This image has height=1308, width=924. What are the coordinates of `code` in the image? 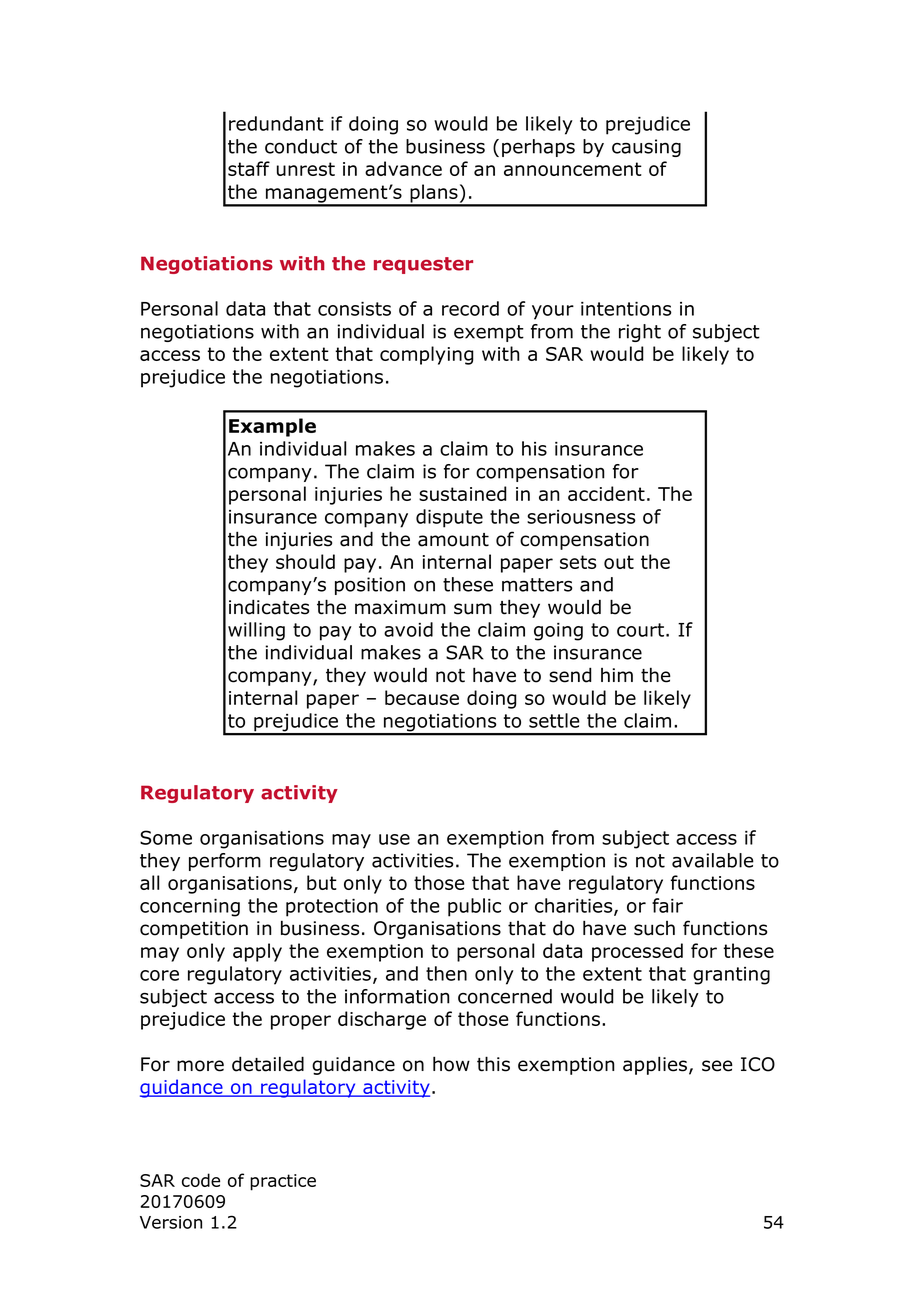 It's located at (201, 1180).
